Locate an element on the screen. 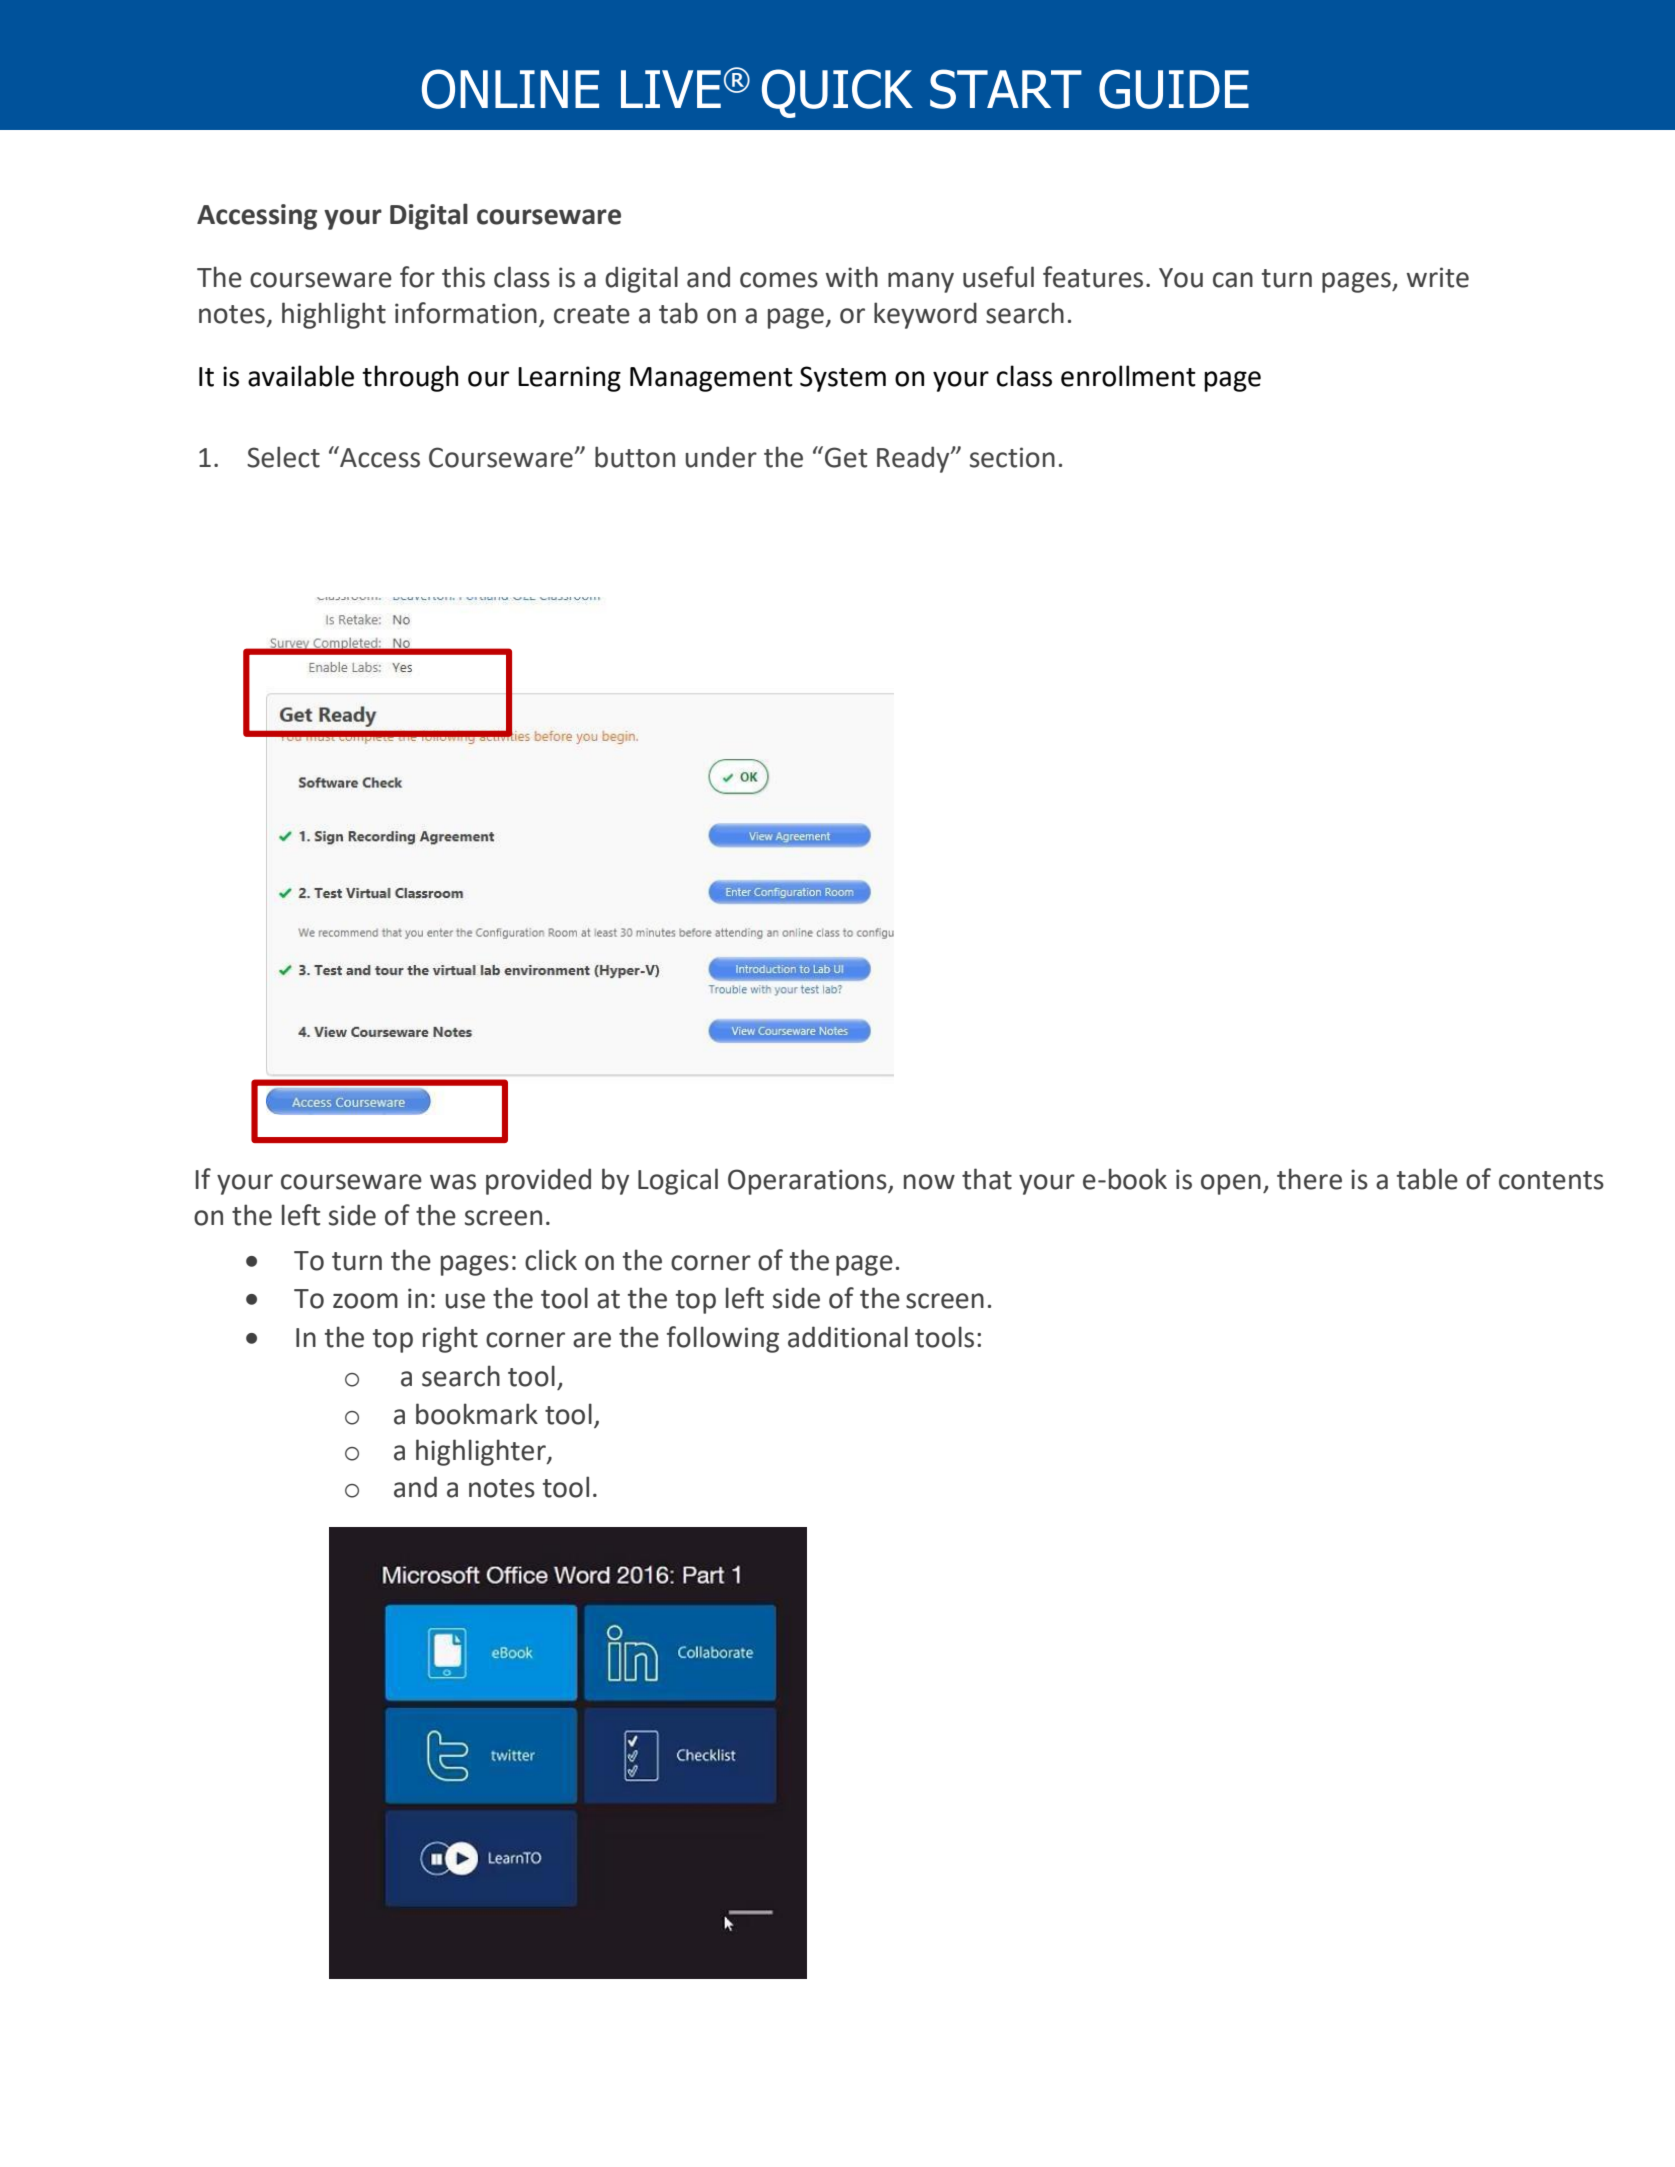 This screenshot has width=1675, height=2167. there is located at coordinates (1309, 1179).
